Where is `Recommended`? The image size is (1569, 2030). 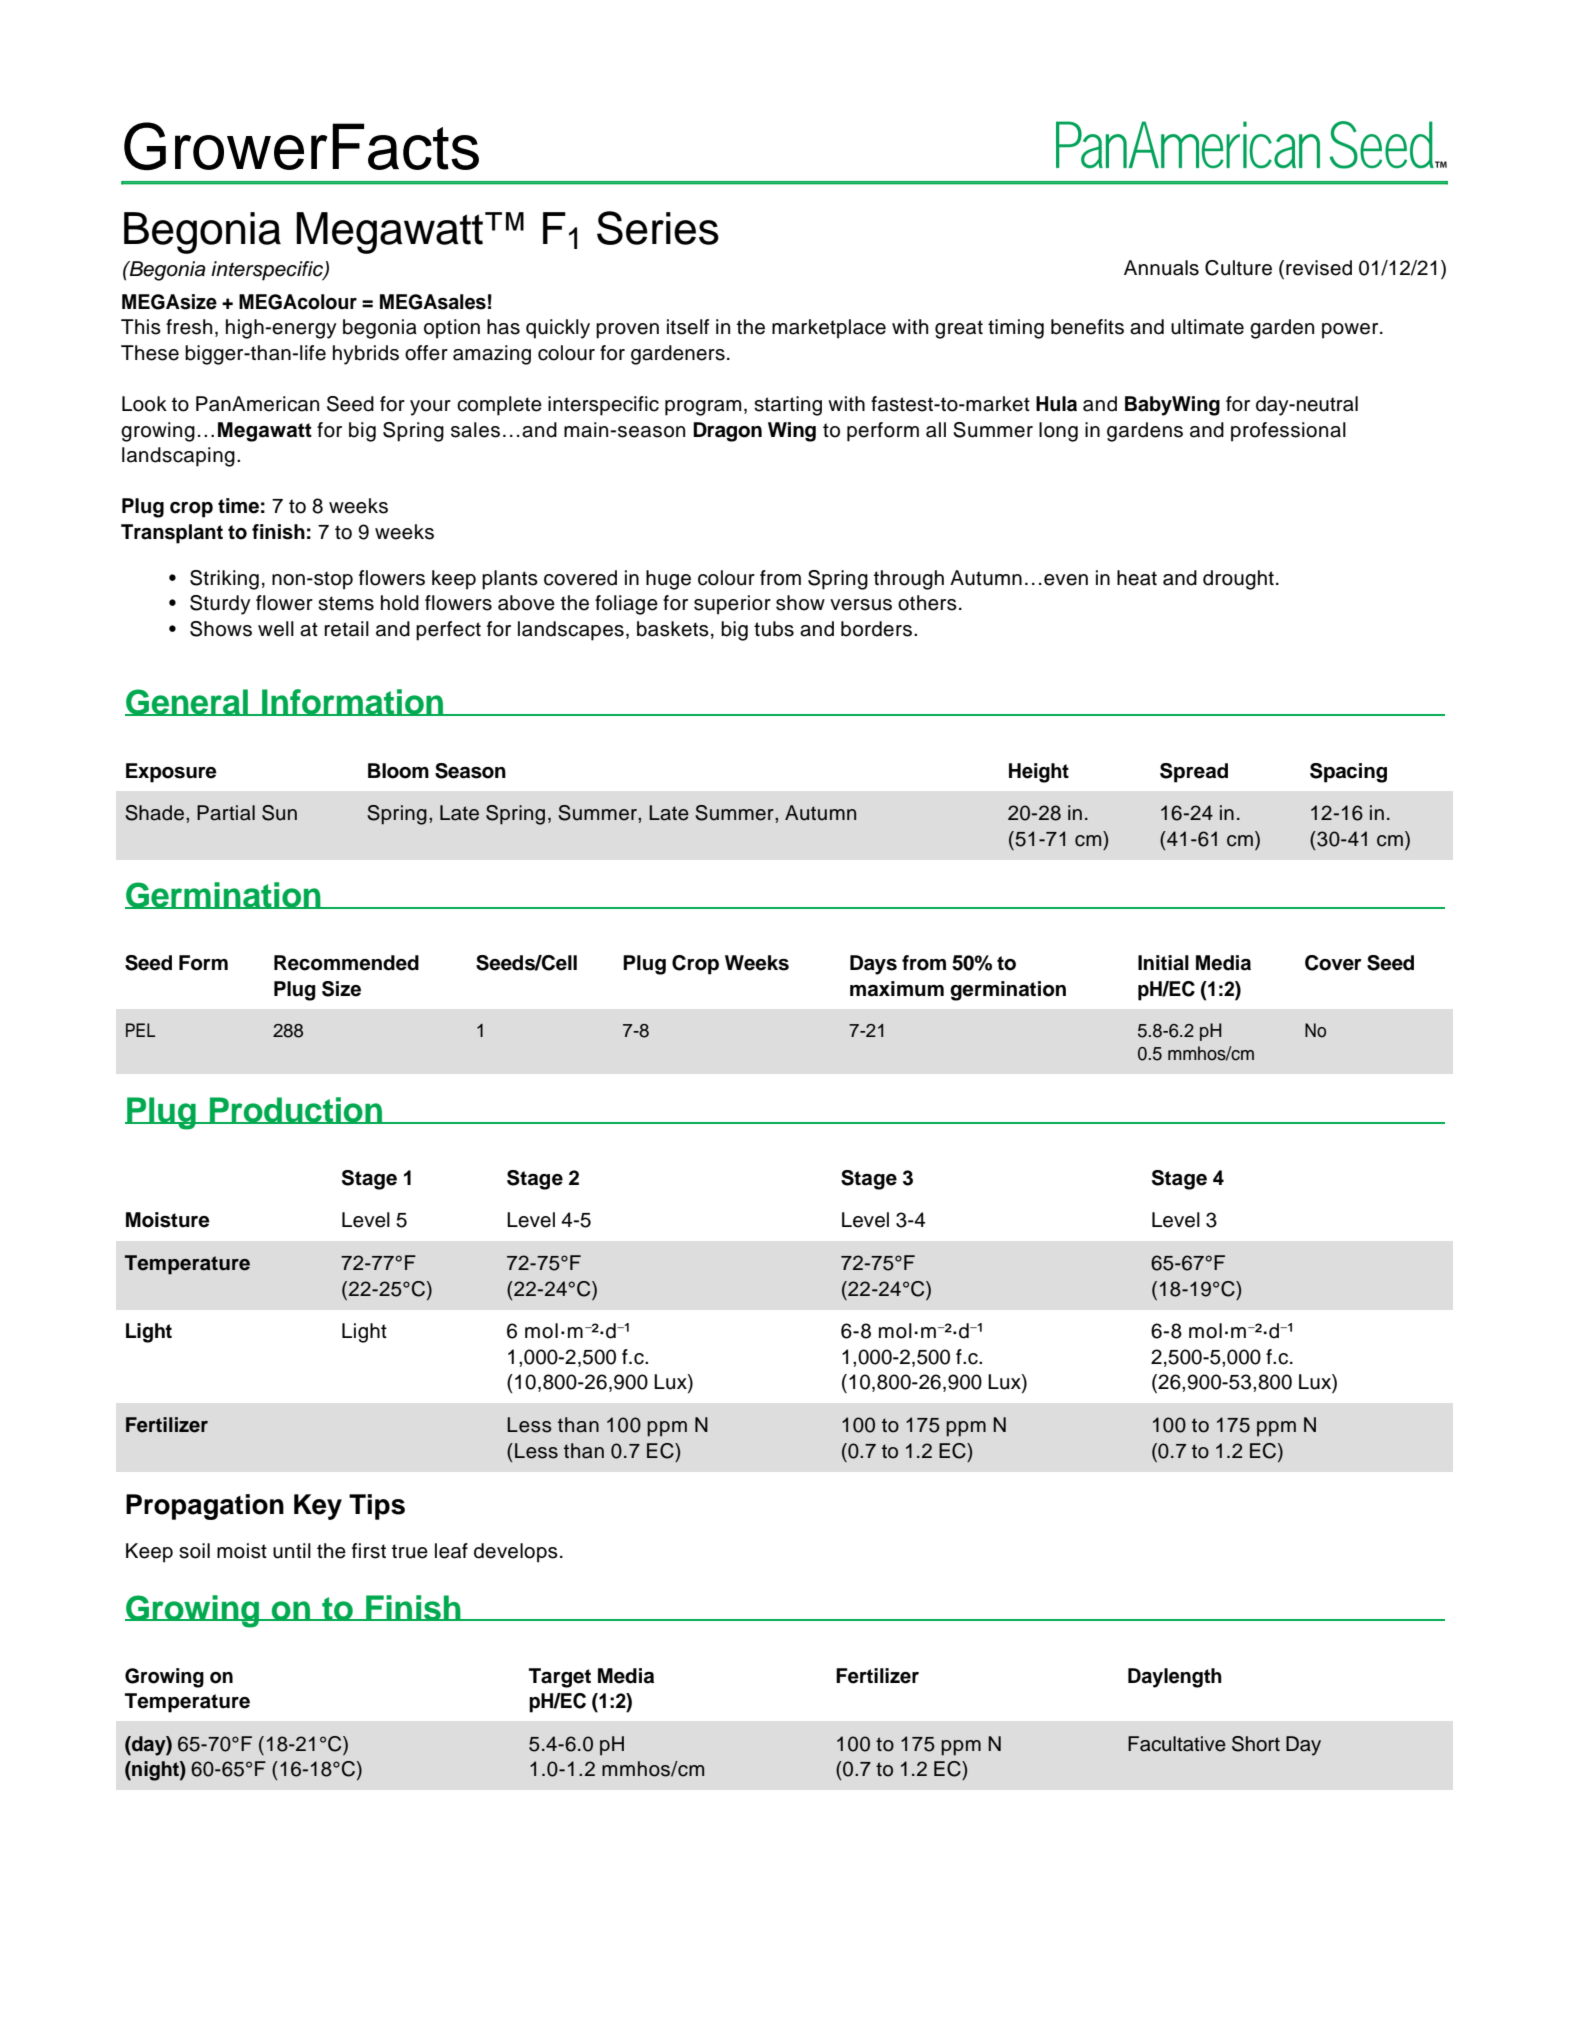 Recommended is located at coordinates (346, 963).
